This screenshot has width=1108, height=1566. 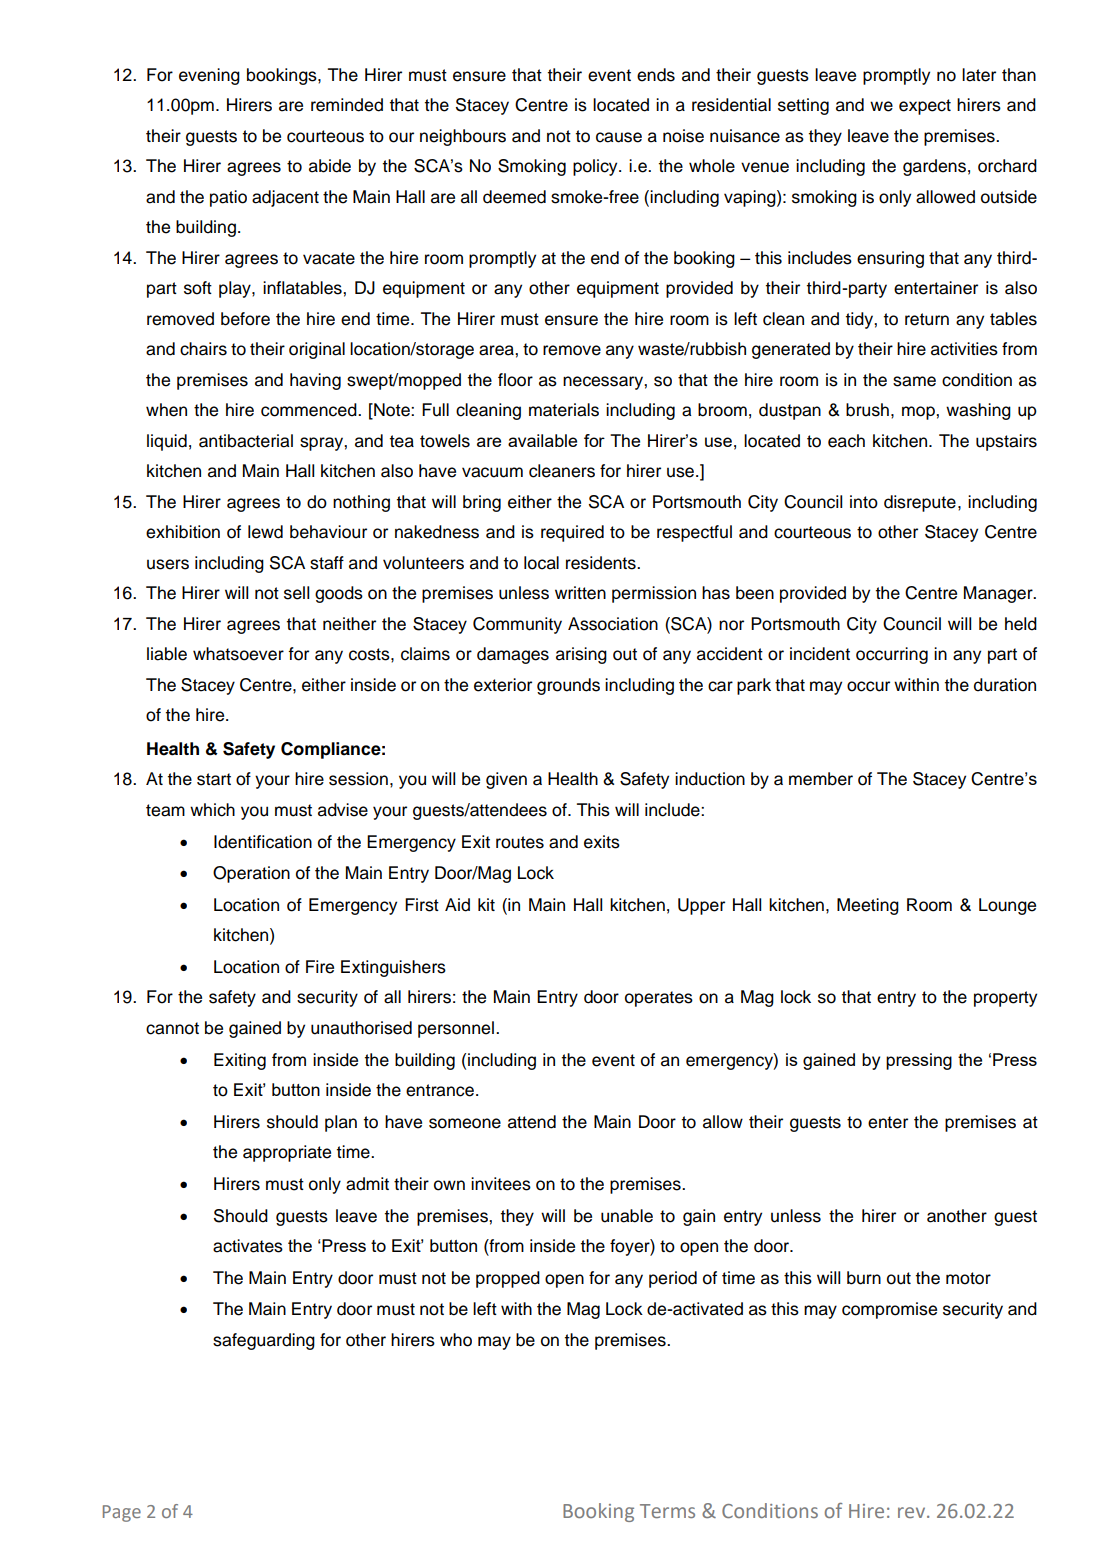 What do you see at coordinates (925, 107) in the screenshot?
I see `expect` at bounding box center [925, 107].
